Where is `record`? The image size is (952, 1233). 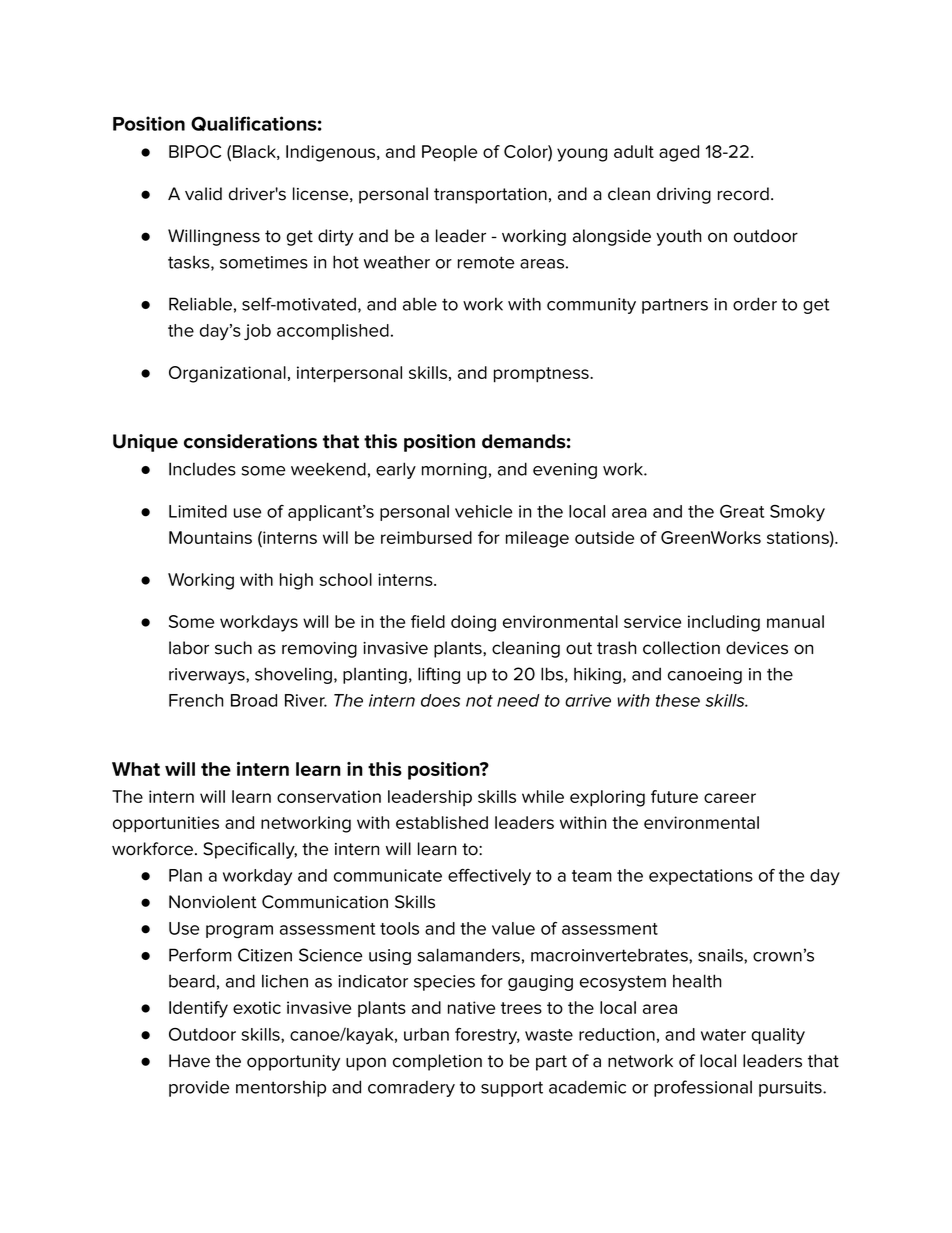
record is located at coordinates (743, 194).
